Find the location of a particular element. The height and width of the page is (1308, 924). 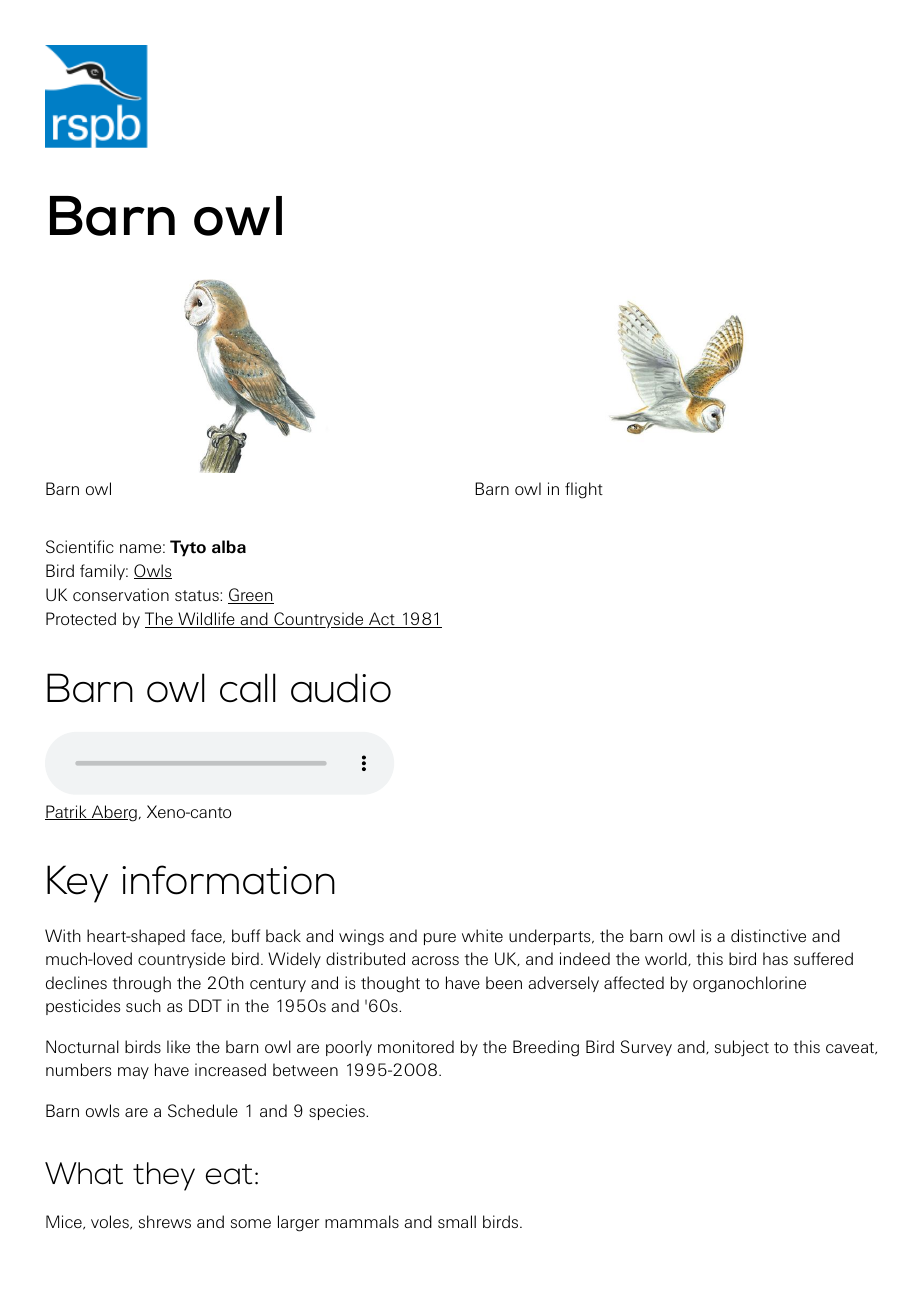

audio is located at coordinates (341, 688).
